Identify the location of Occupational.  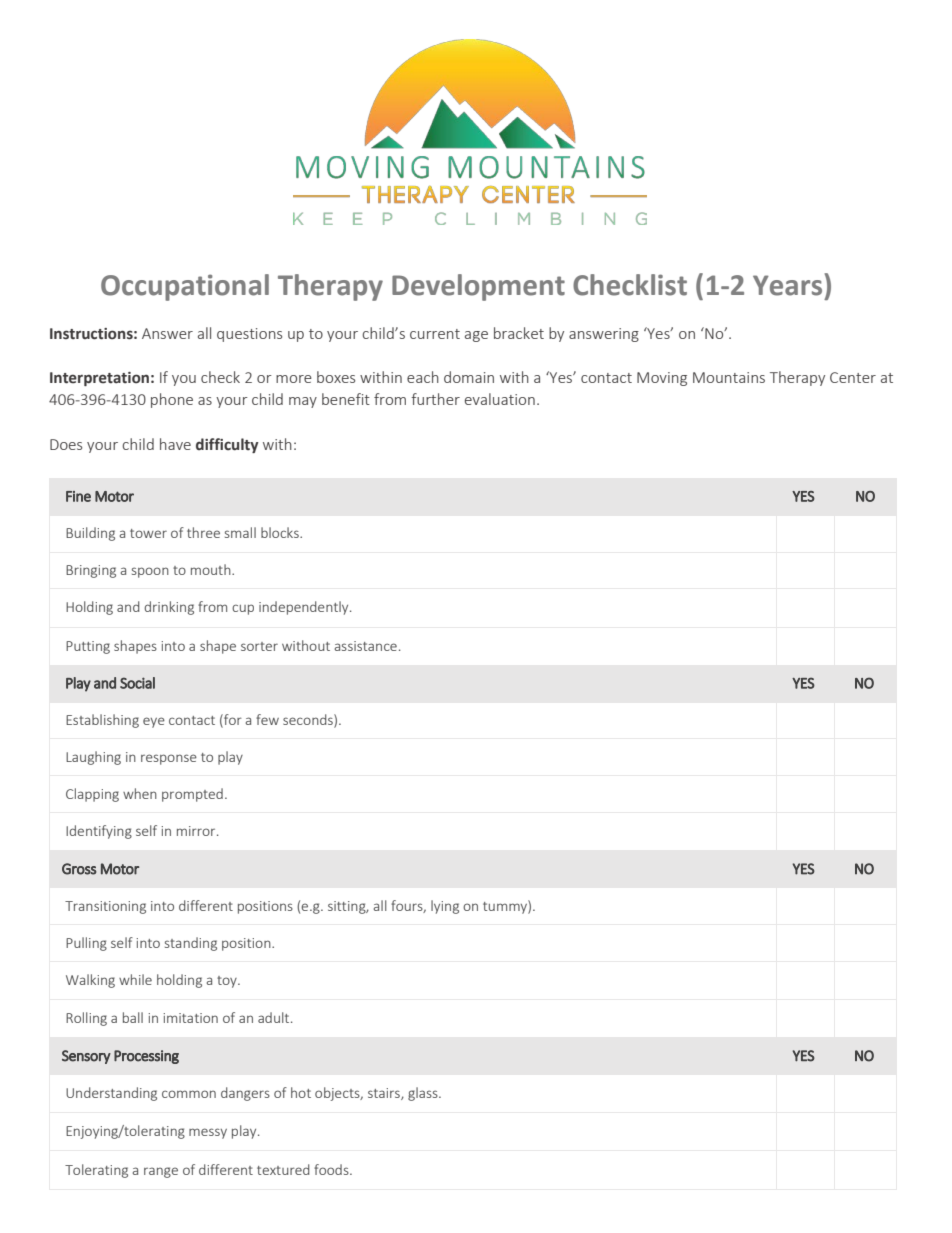
(185, 287).
